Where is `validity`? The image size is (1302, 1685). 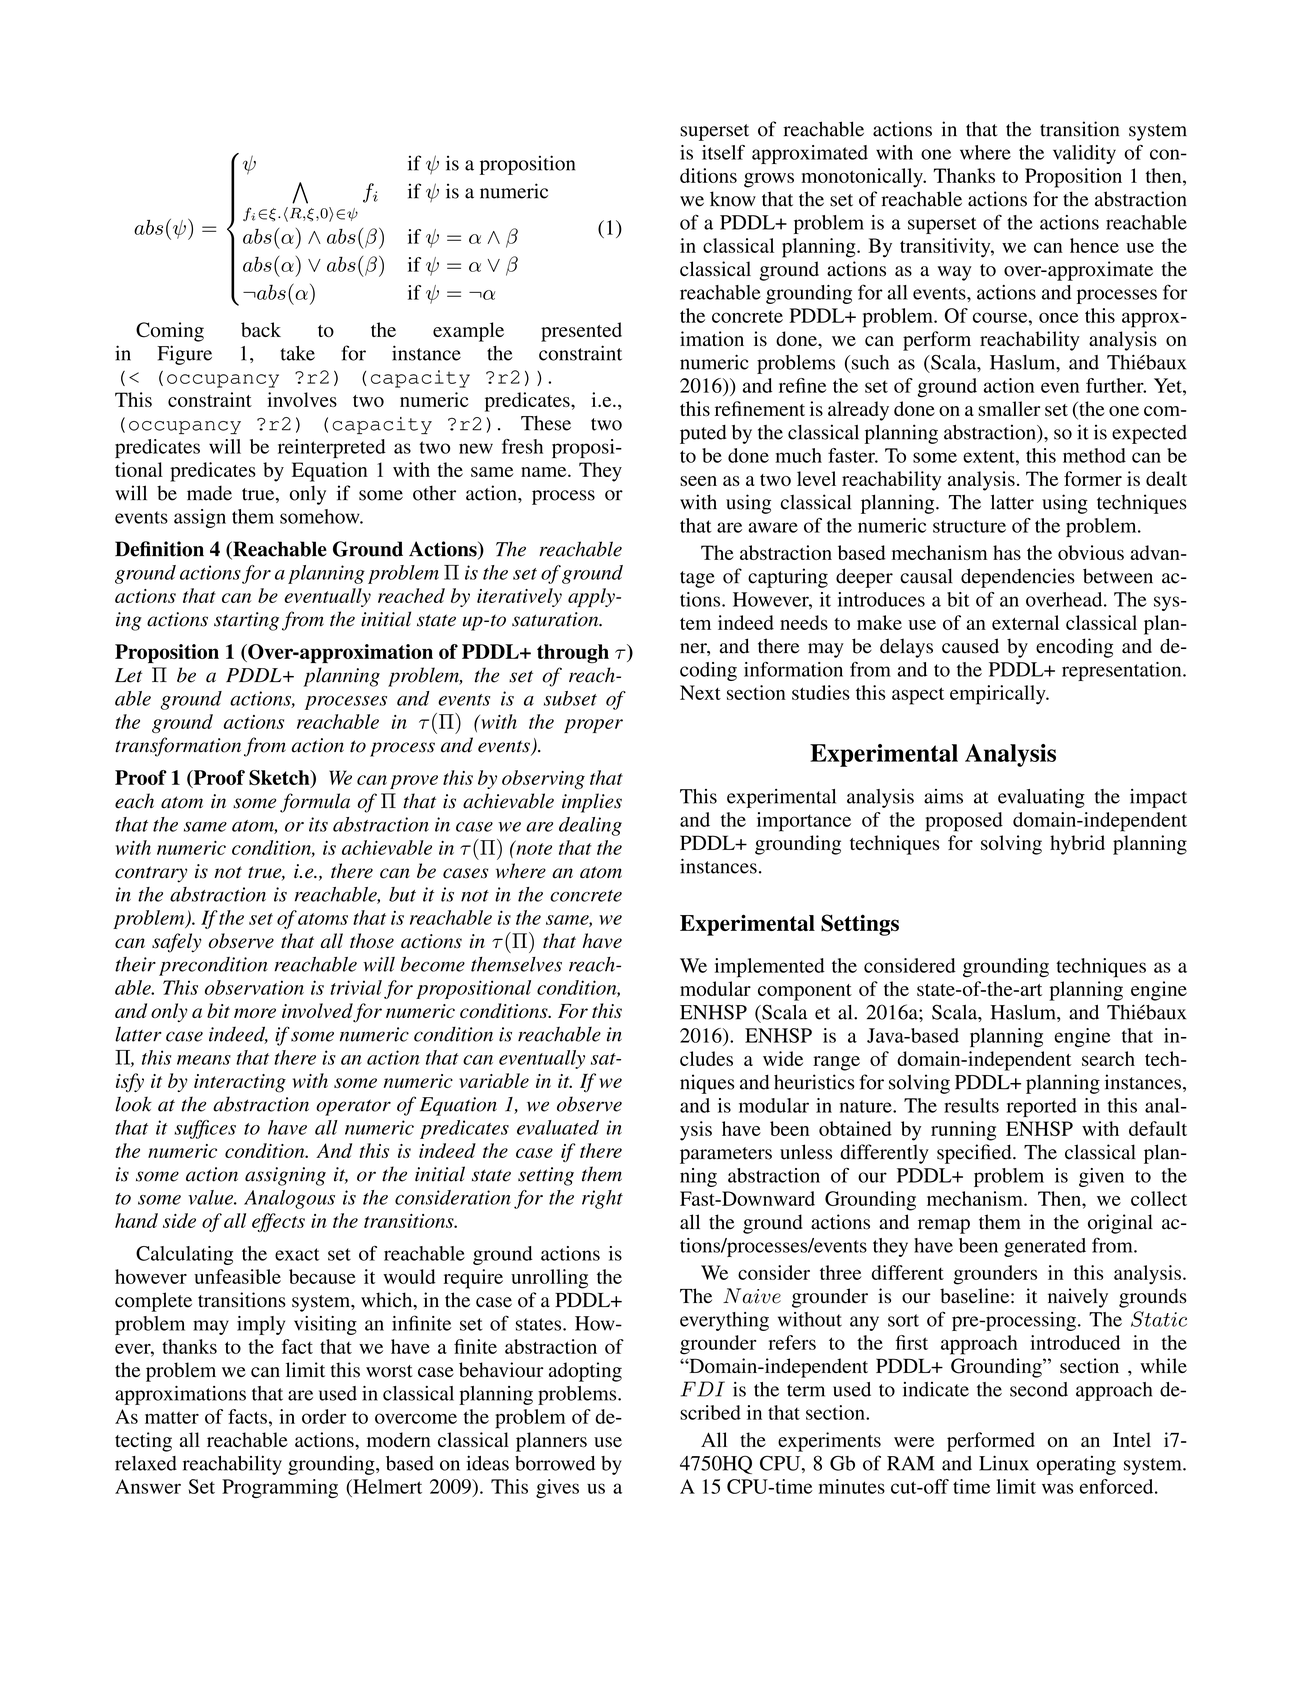 validity is located at coordinates (1084, 154).
